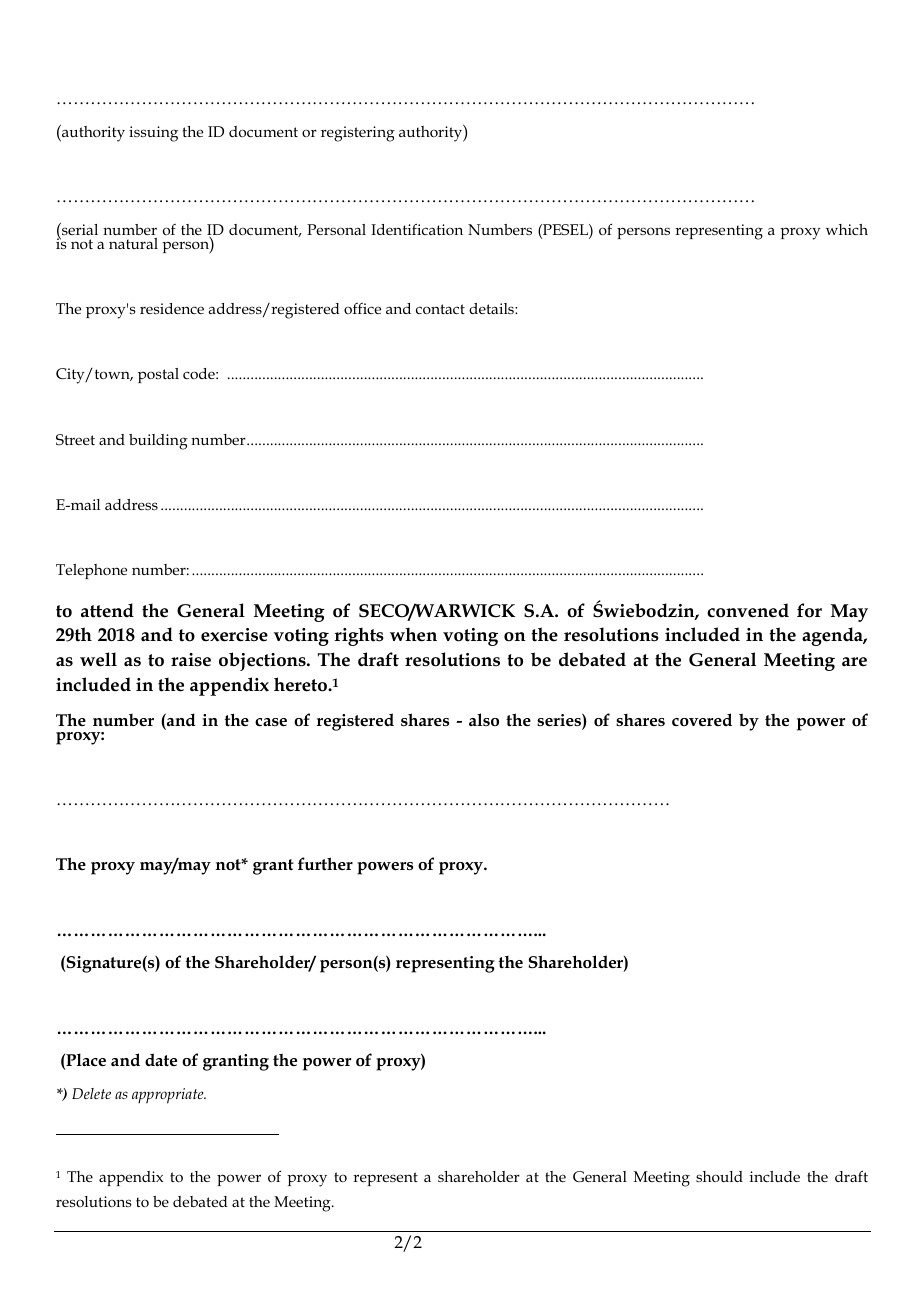 This screenshot has height=1308, width=924. What do you see at coordinates (191, 660) in the screenshot?
I see `raise` at bounding box center [191, 660].
